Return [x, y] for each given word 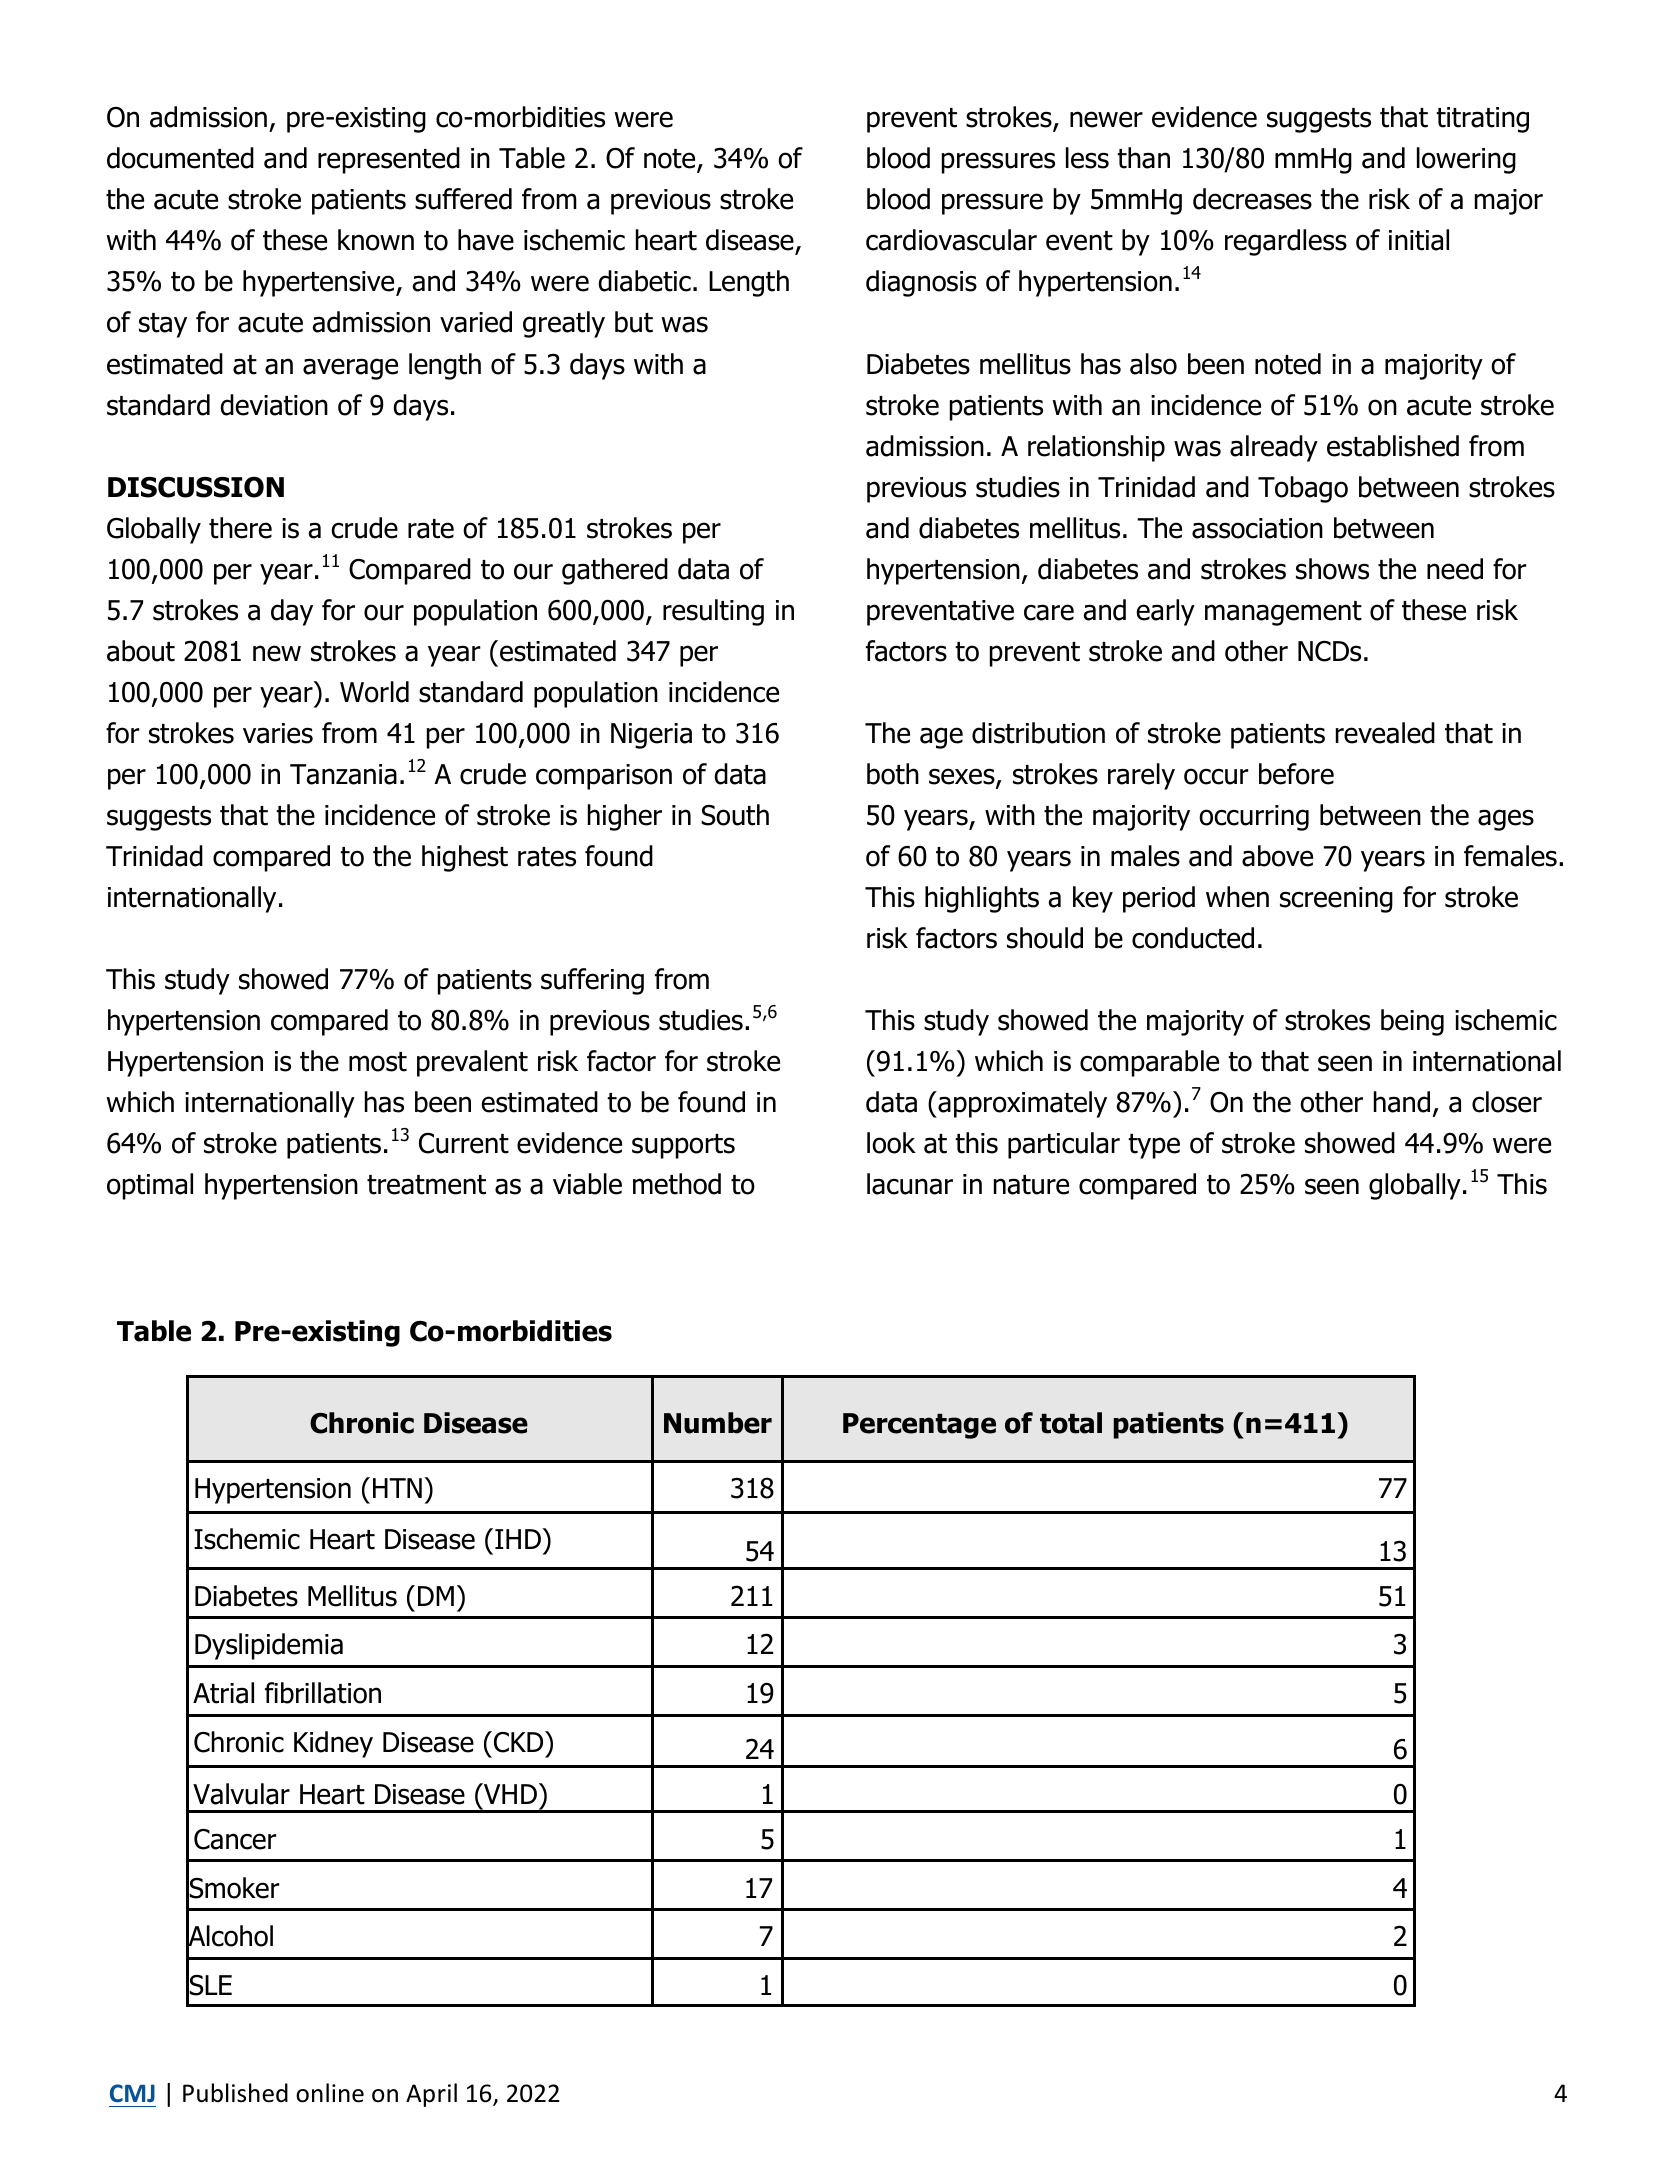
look [891, 1143]
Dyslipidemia [269, 1646]
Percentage [919, 1426]
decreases [1252, 199]
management [1283, 613]
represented [389, 160]
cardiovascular [951, 240]
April [431, 2095]
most [378, 1062]
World [374, 692]
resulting [713, 612]
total [1071, 1423]
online [330, 2093]
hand [1402, 1102]
